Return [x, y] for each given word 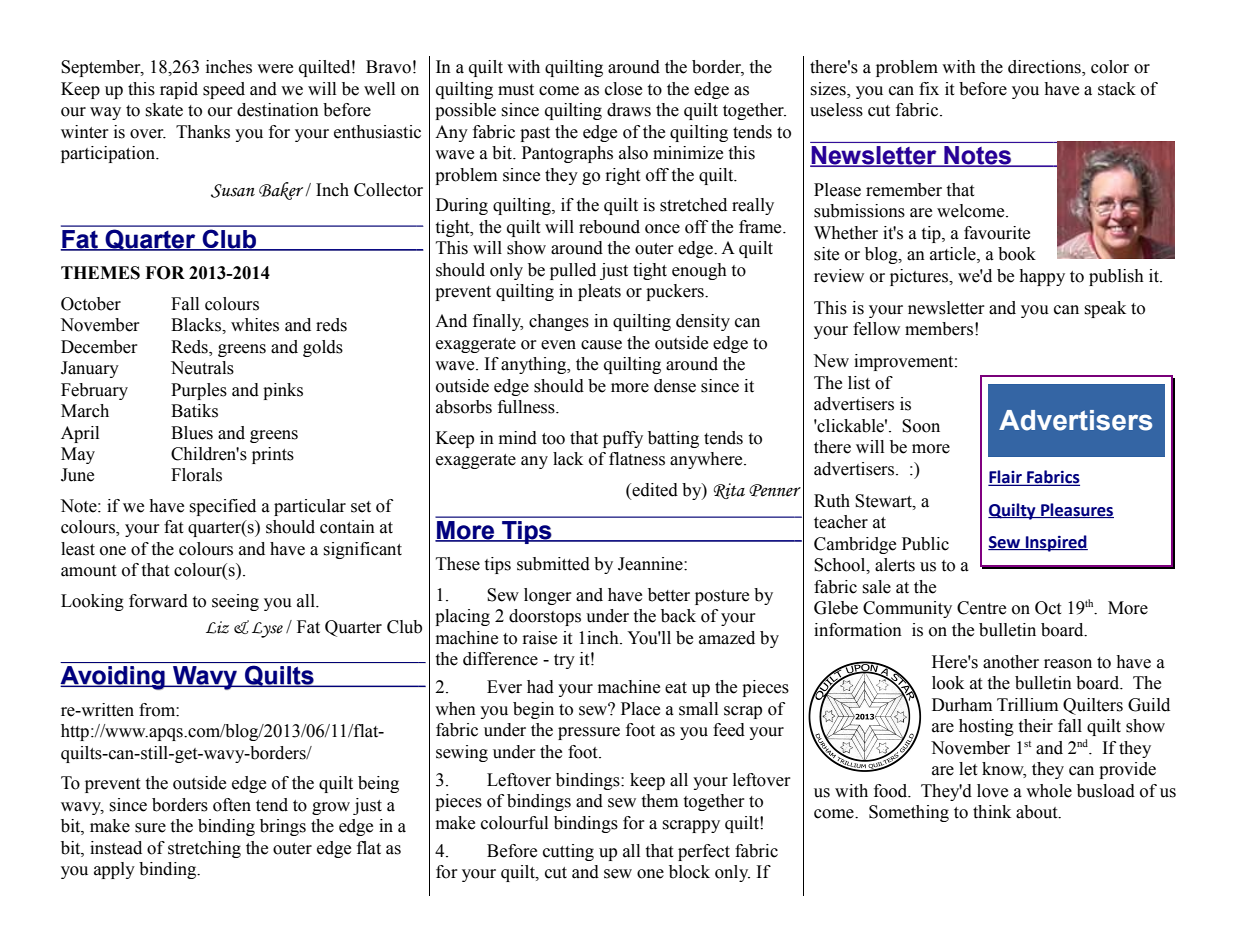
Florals [196, 475]
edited [654, 490]
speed [224, 90]
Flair [1006, 478]
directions [1045, 68]
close [623, 89]
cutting [568, 852]
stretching [204, 849]
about [1038, 812]
